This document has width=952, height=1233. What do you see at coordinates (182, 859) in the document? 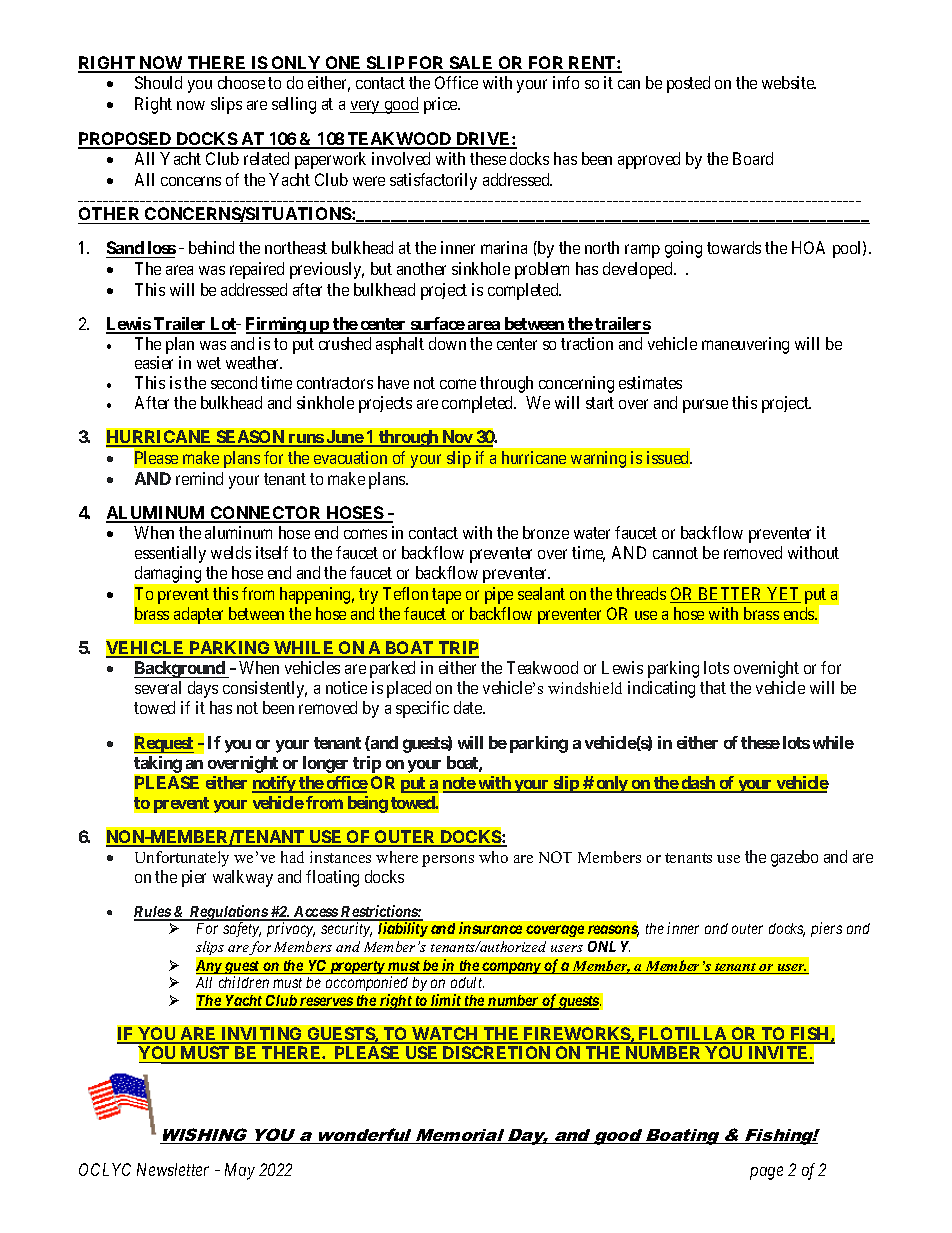
I see `Unfortunately` at bounding box center [182, 859].
